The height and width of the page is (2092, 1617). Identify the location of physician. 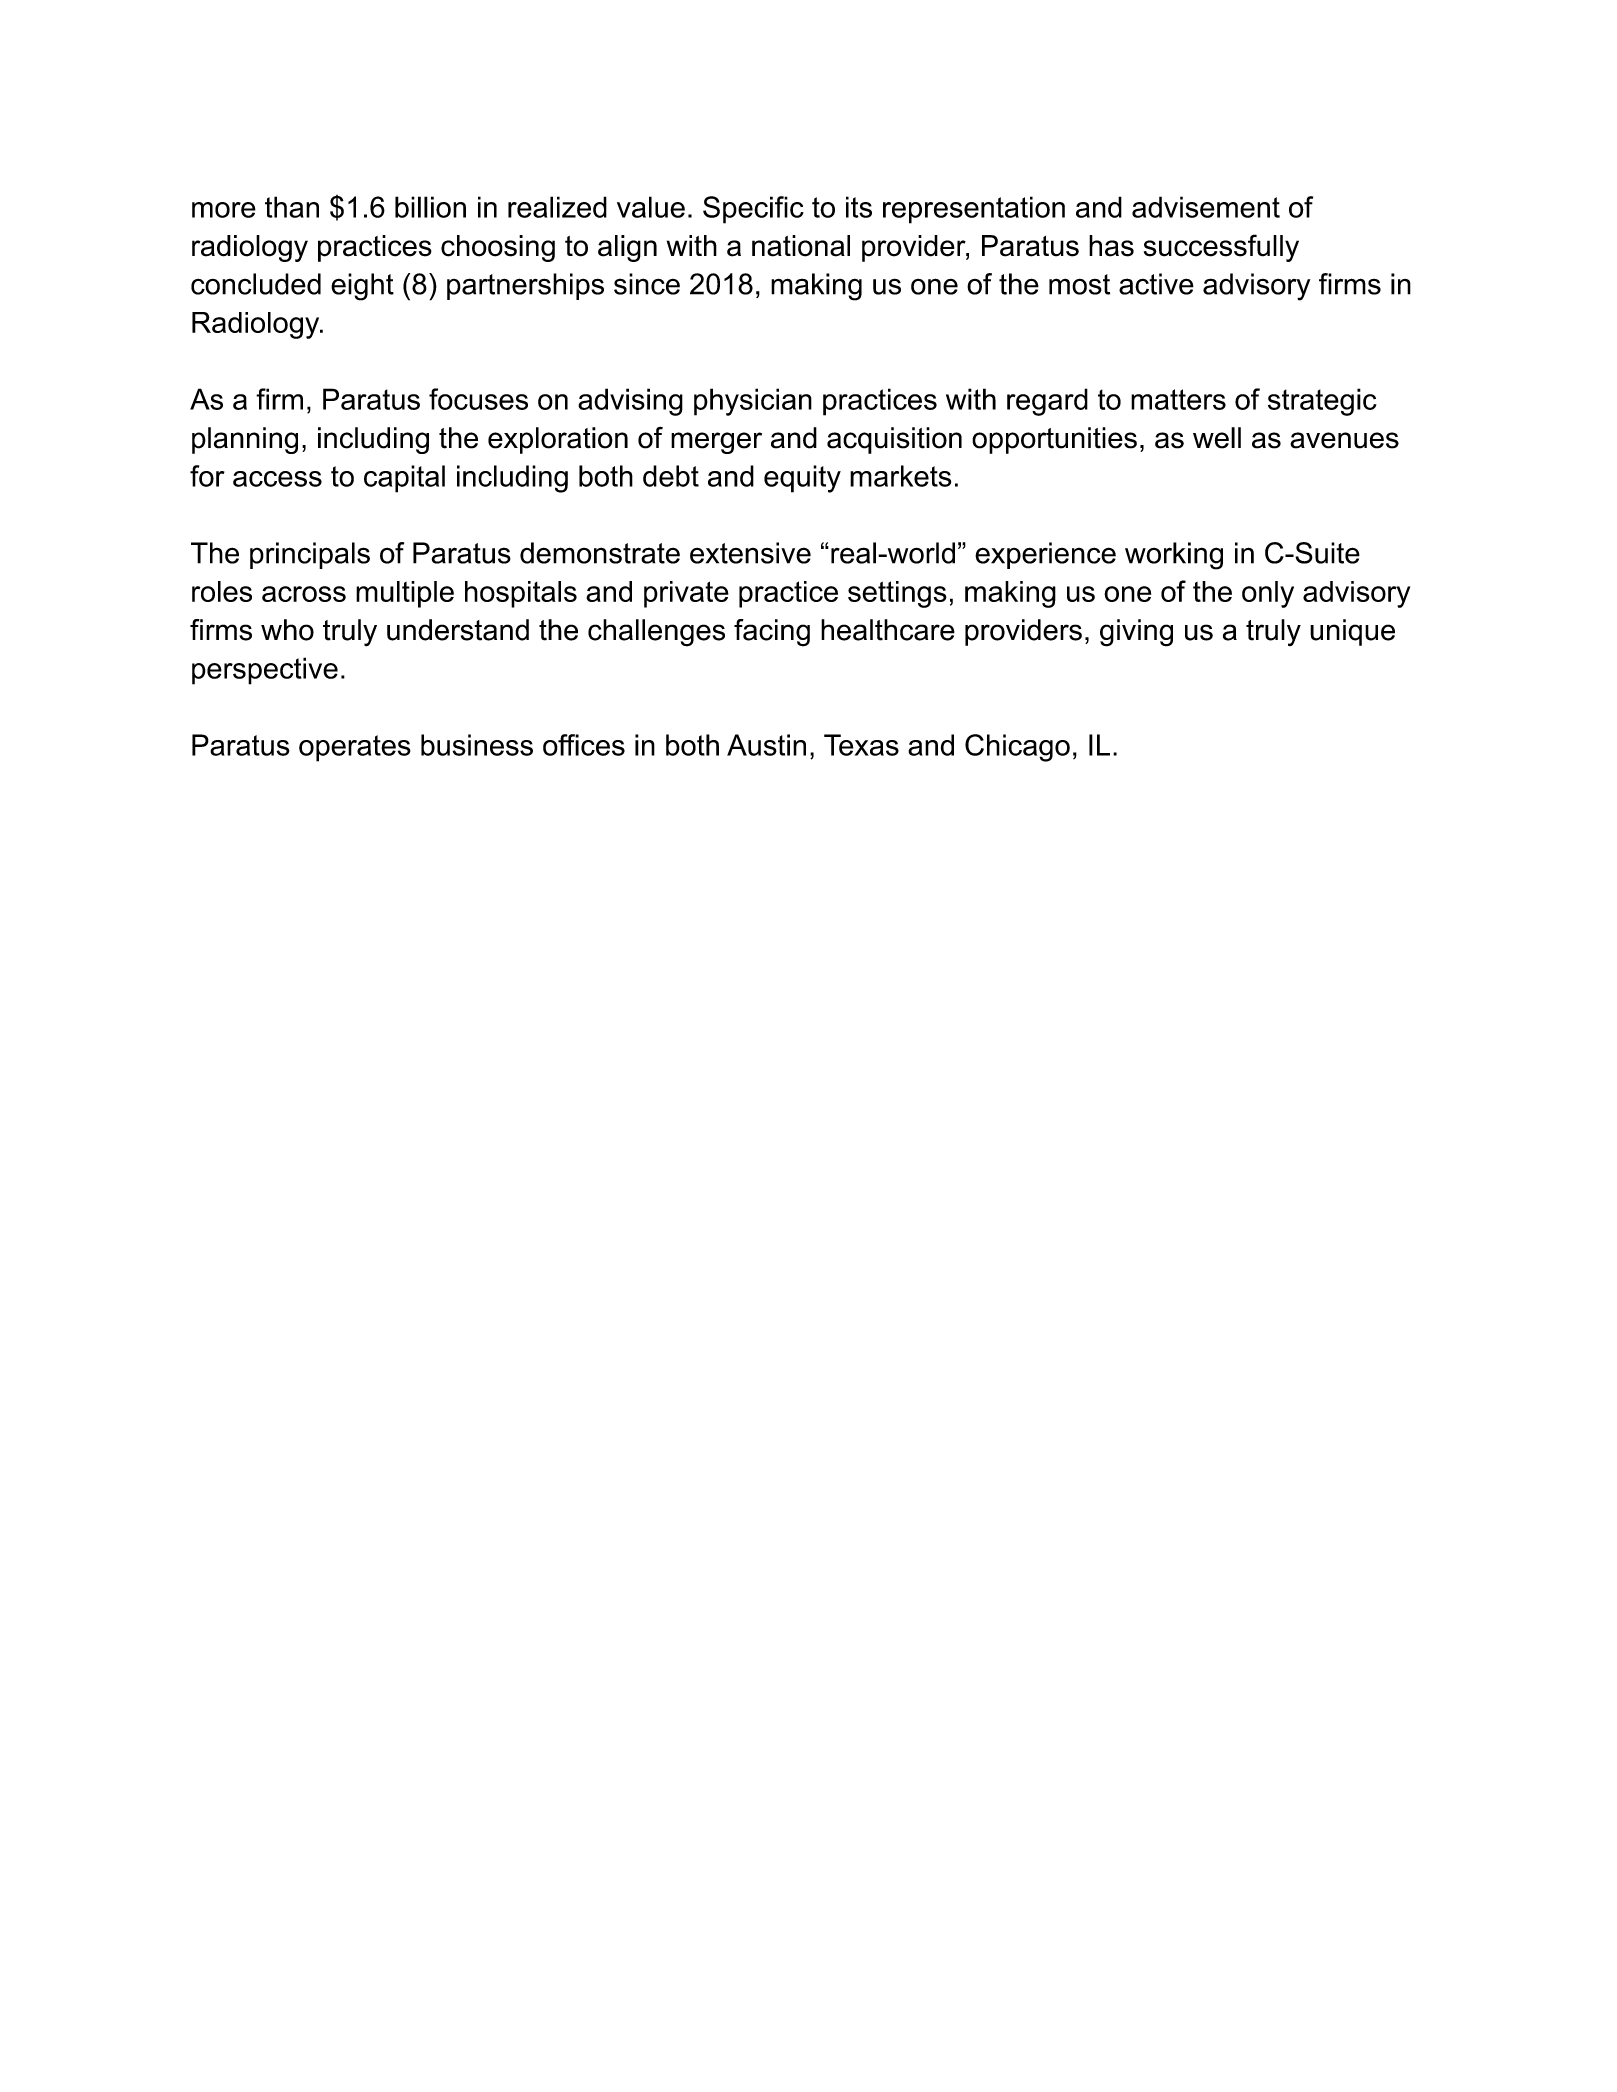
(753, 402).
